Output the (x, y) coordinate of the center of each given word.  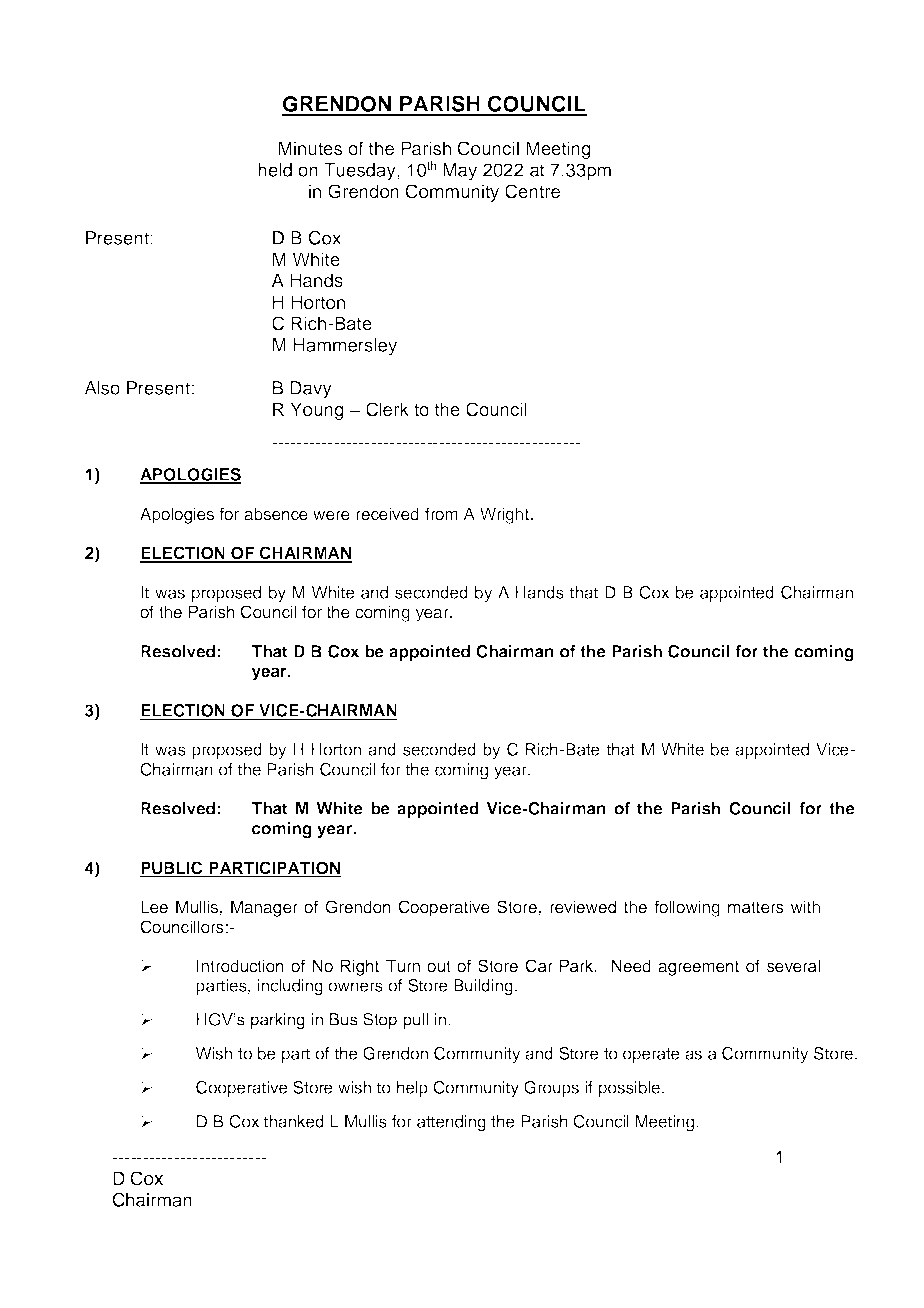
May (460, 172)
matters (756, 907)
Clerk (387, 409)
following (687, 908)
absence (276, 514)
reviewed (583, 907)
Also (102, 388)
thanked (293, 1121)
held (275, 170)
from (441, 513)
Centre (532, 191)
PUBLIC (172, 869)
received (387, 514)
